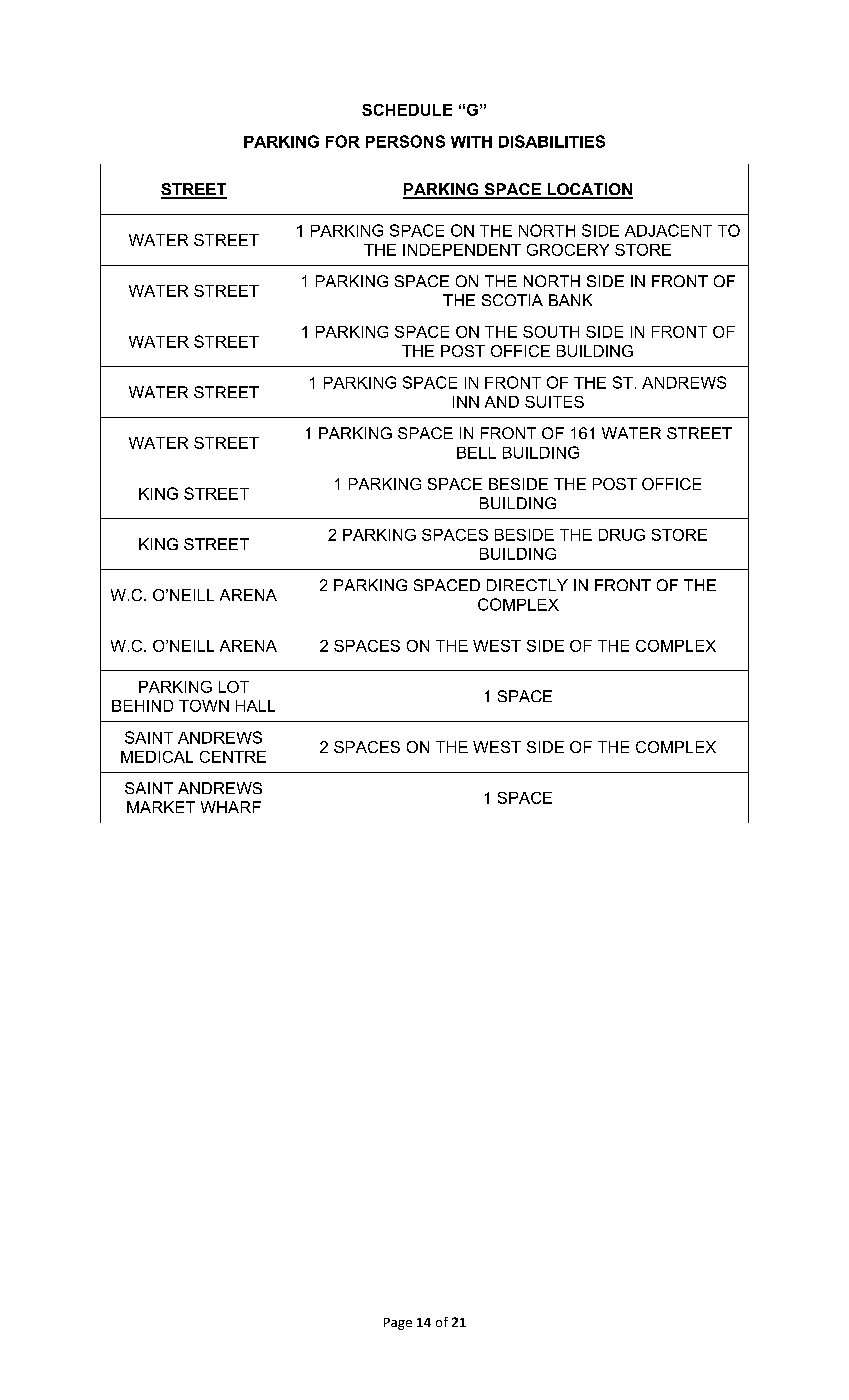 The image size is (849, 1400). What do you see at coordinates (233, 757) in the document?
I see `CENTRE` at bounding box center [233, 757].
